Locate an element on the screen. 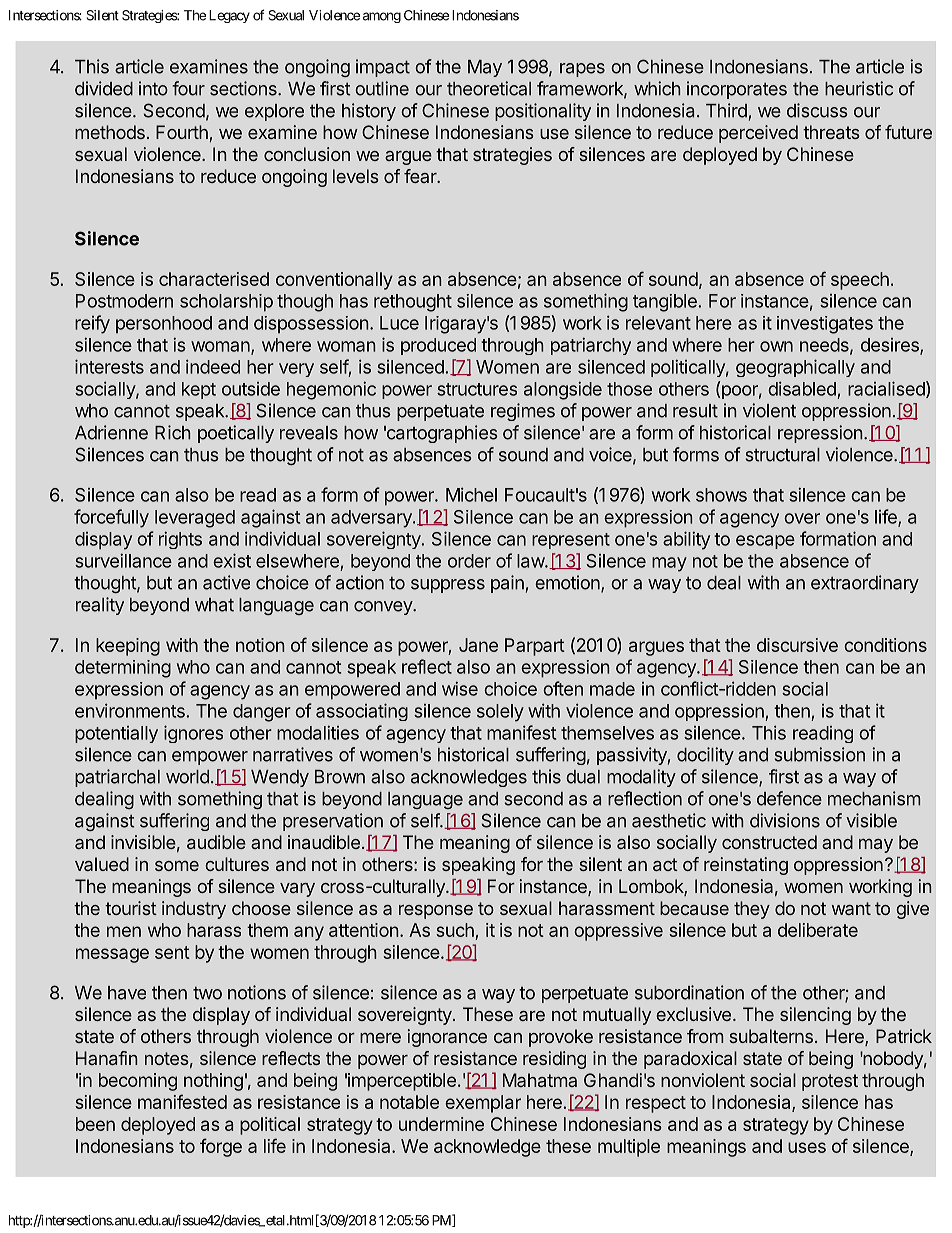 The height and width of the screenshot is (1233, 952). protest is located at coordinates (830, 1082).
